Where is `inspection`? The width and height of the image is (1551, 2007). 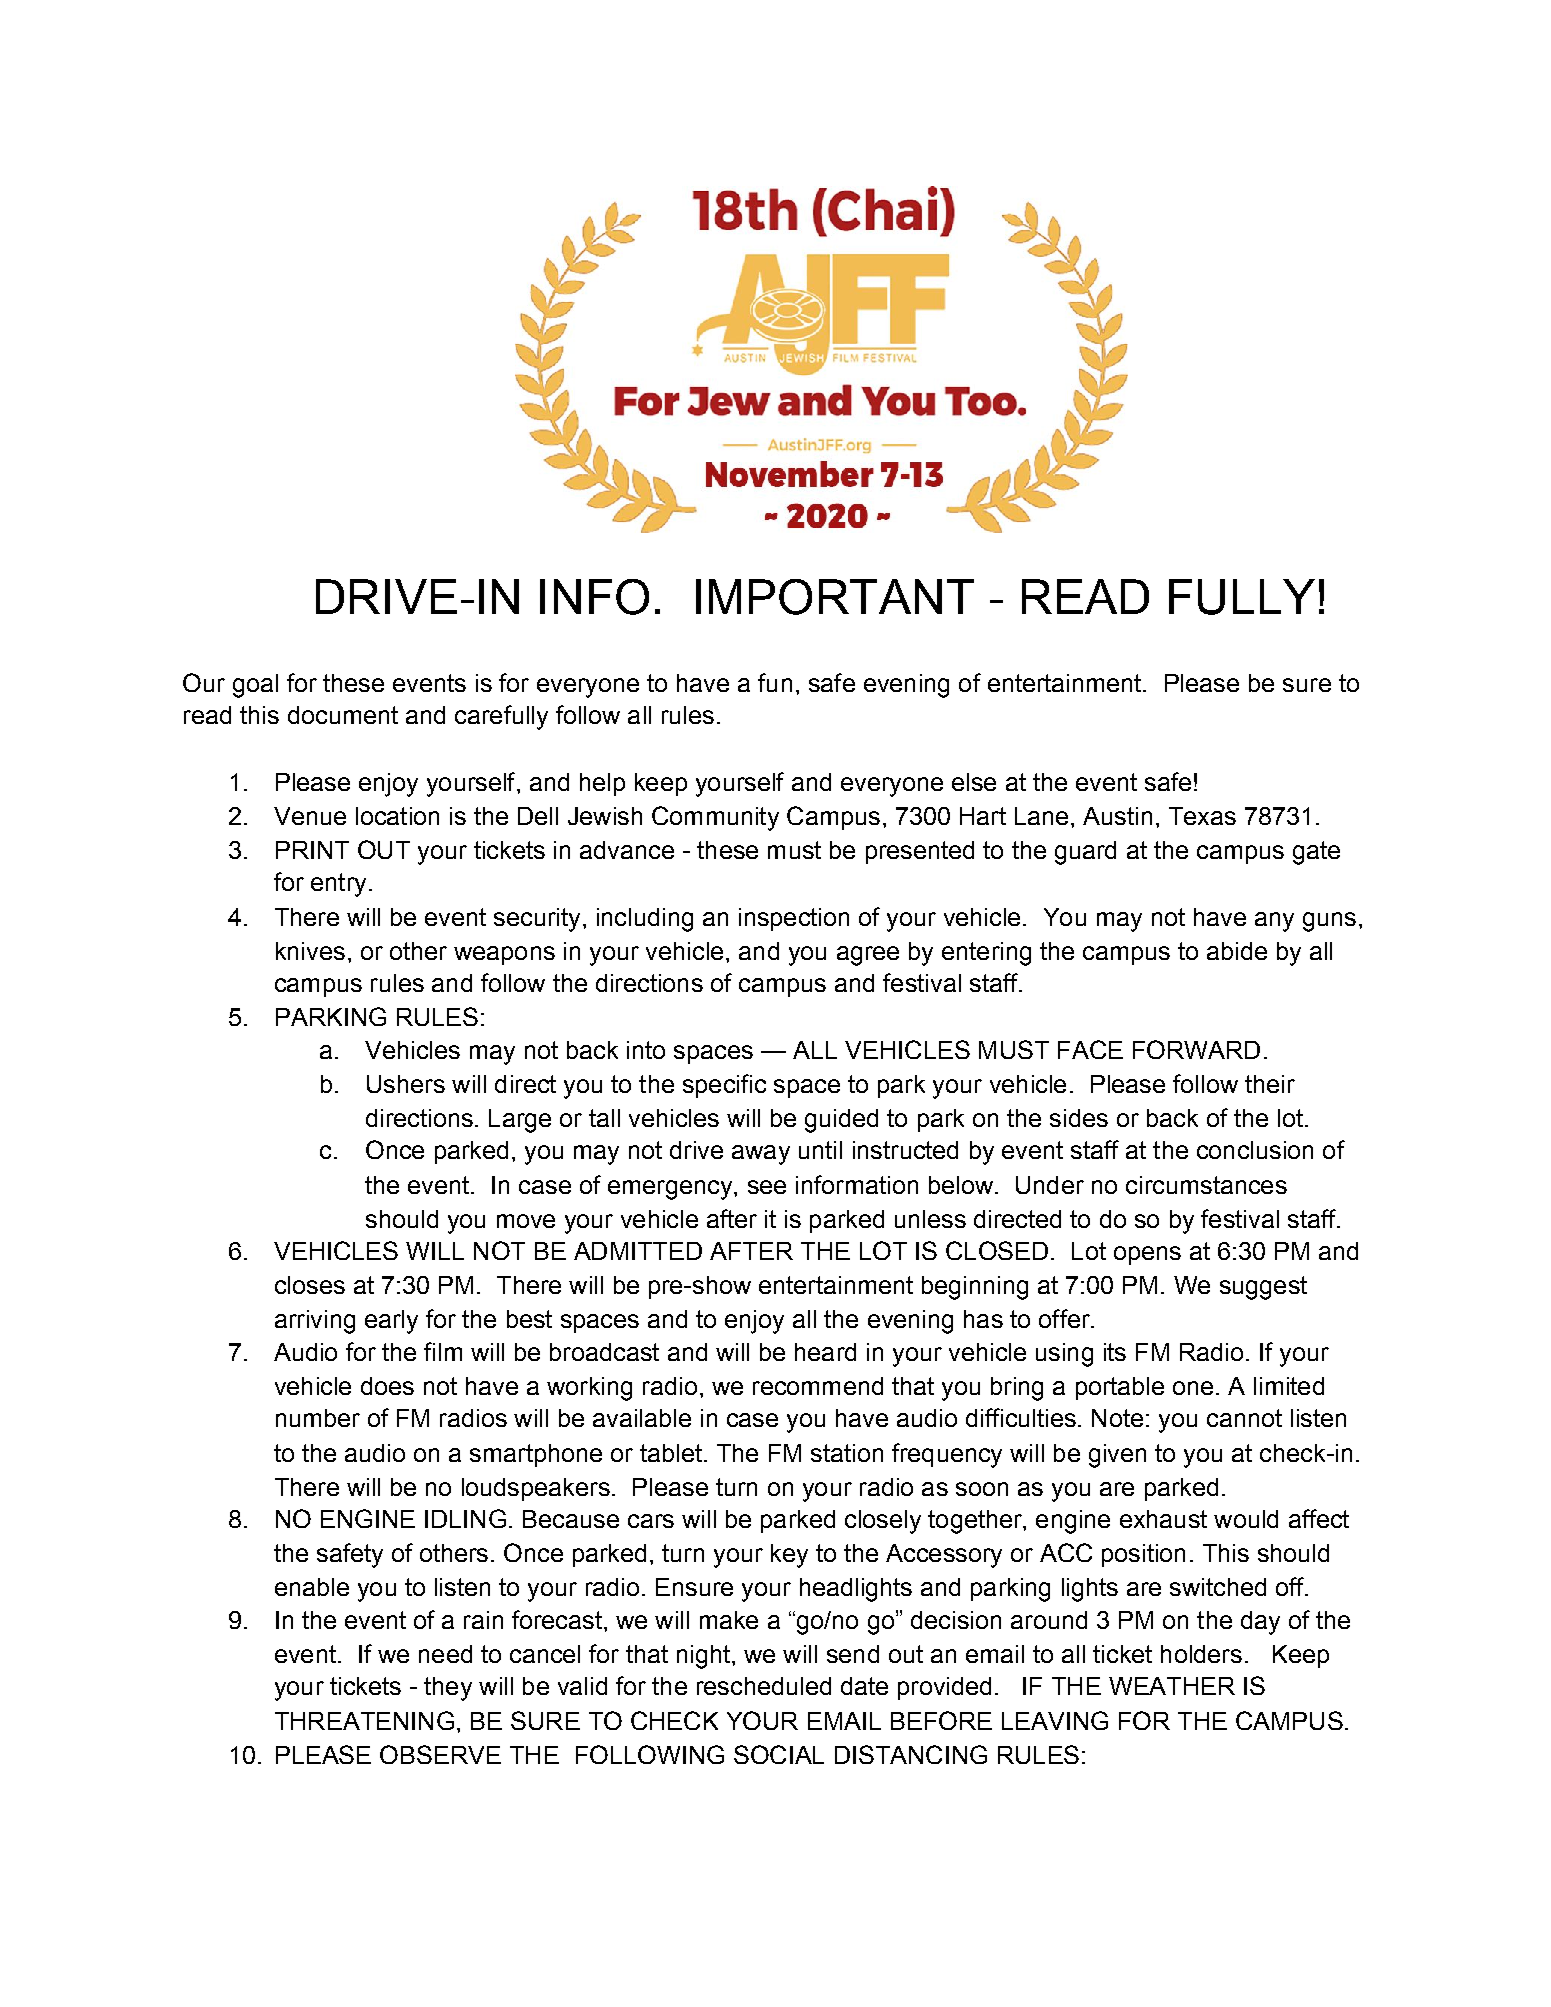 inspection is located at coordinates (794, 919).
